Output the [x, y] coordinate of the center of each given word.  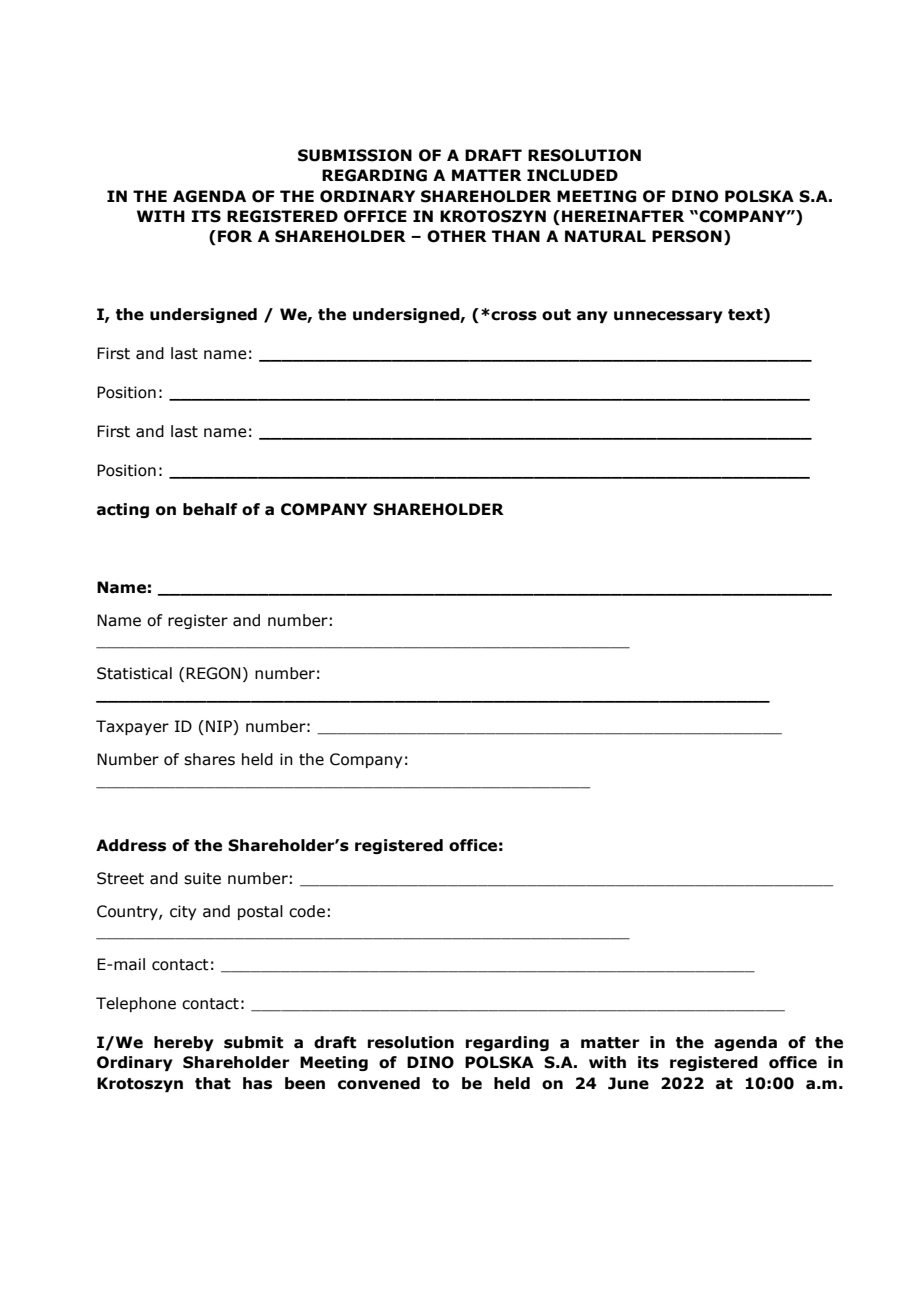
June [628, 1083]
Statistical [134, 673]
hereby [184, 1043]
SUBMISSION [355, 155]
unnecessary [668, 317]
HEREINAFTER [623, 216]
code [307, 911]
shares [209, 759]
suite [202, 878]
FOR [235, 236]
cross [513, 315]
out [556, 315]
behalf [210, 509]
